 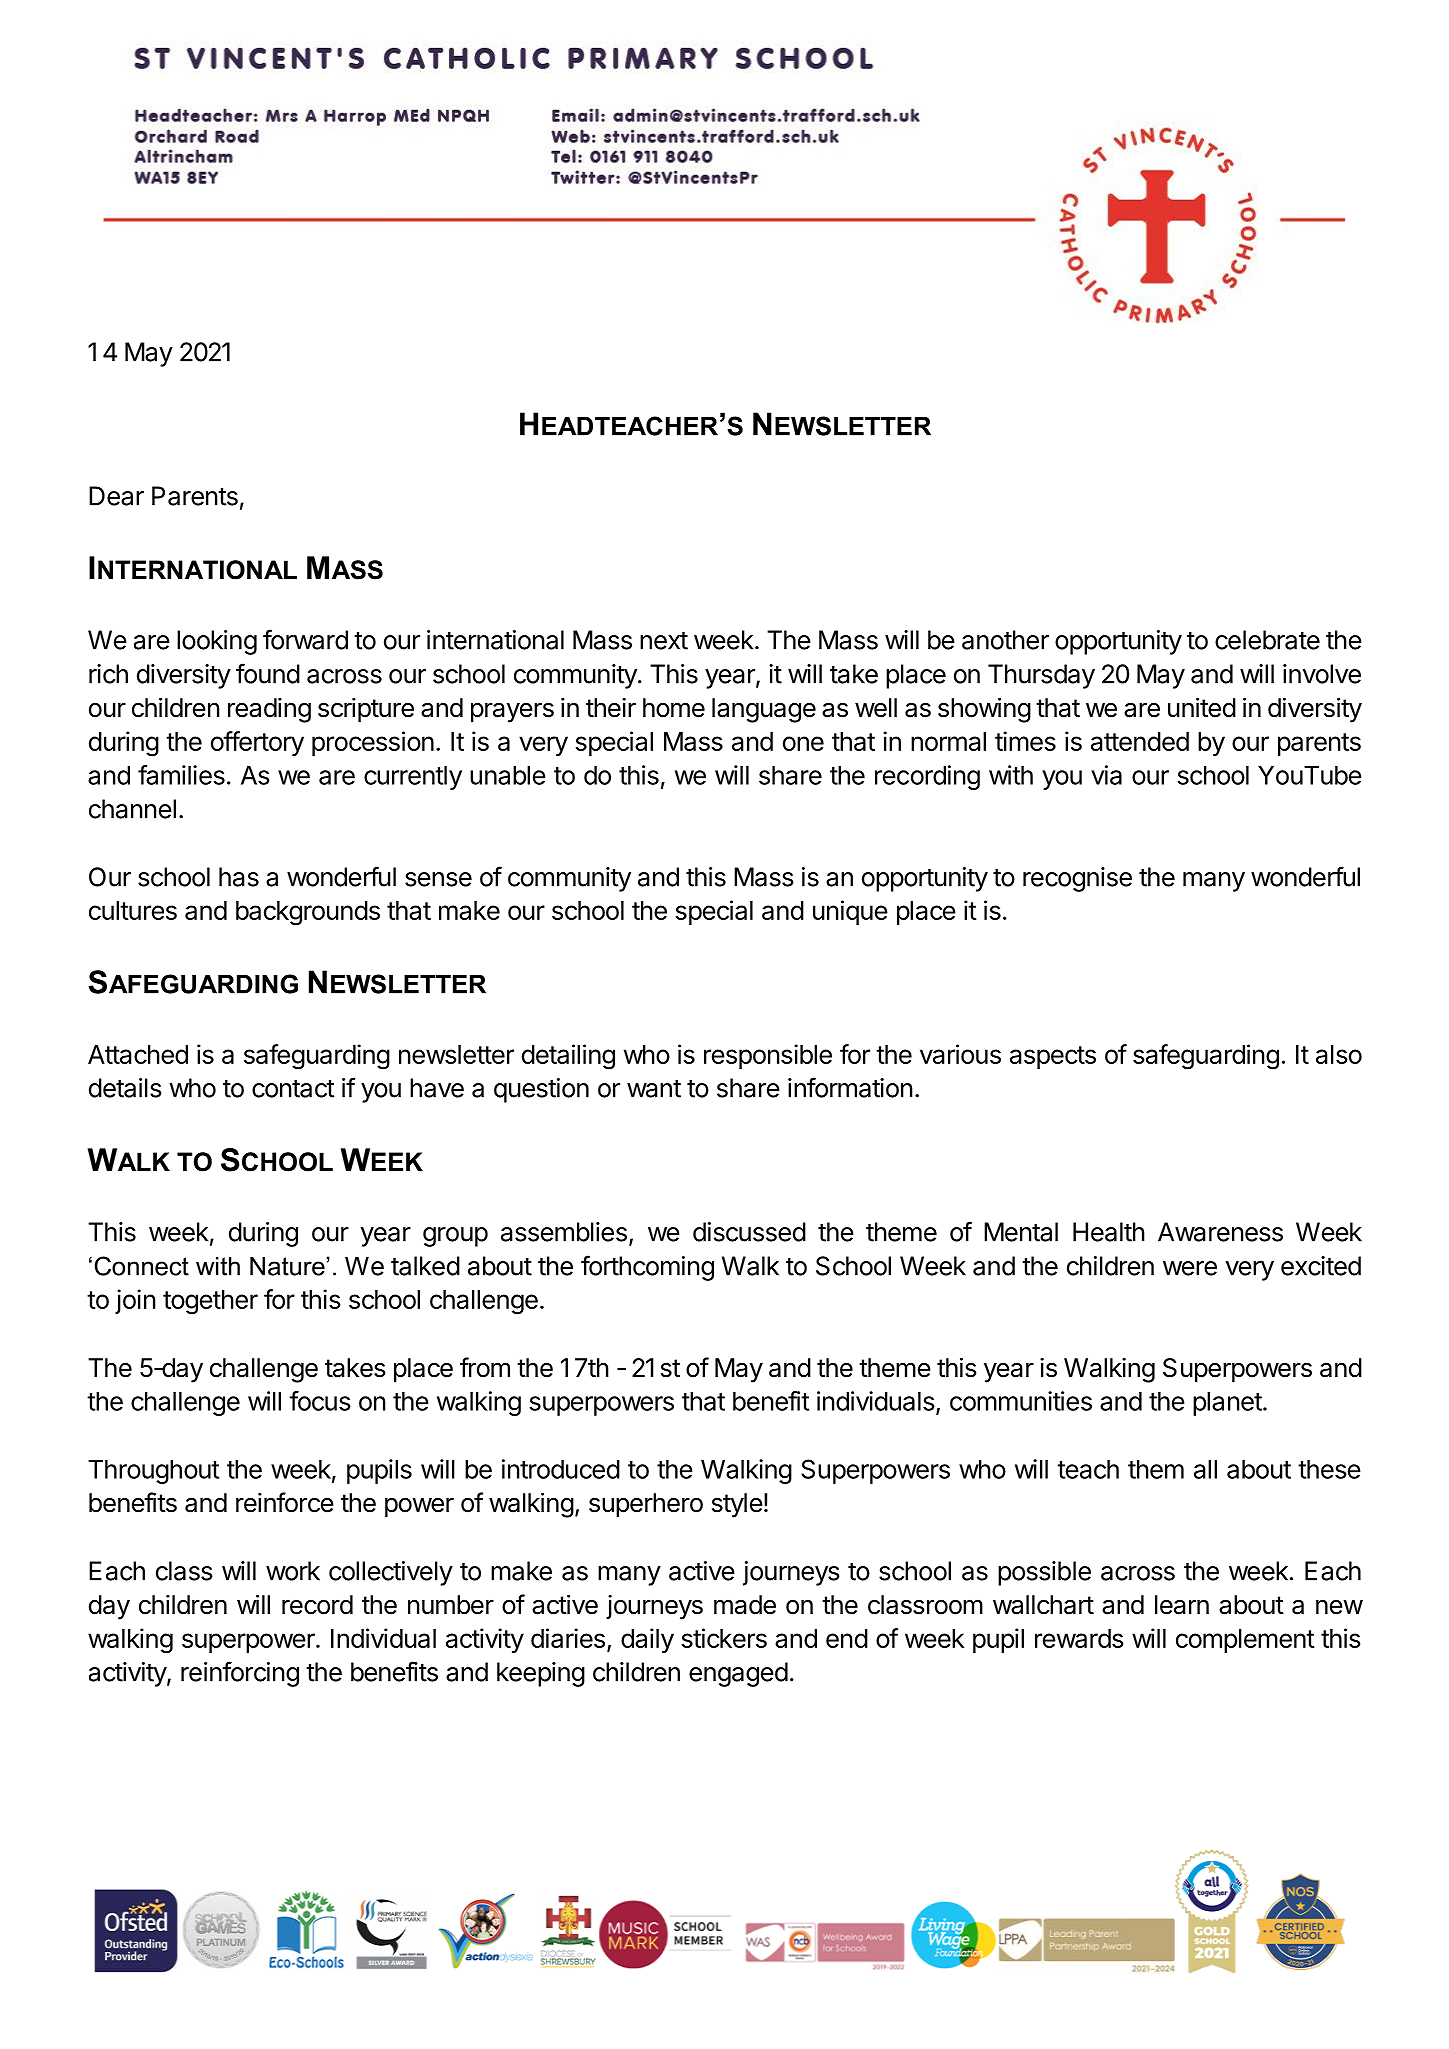 I want to click on Nature, so click(x=287, y=1266).
